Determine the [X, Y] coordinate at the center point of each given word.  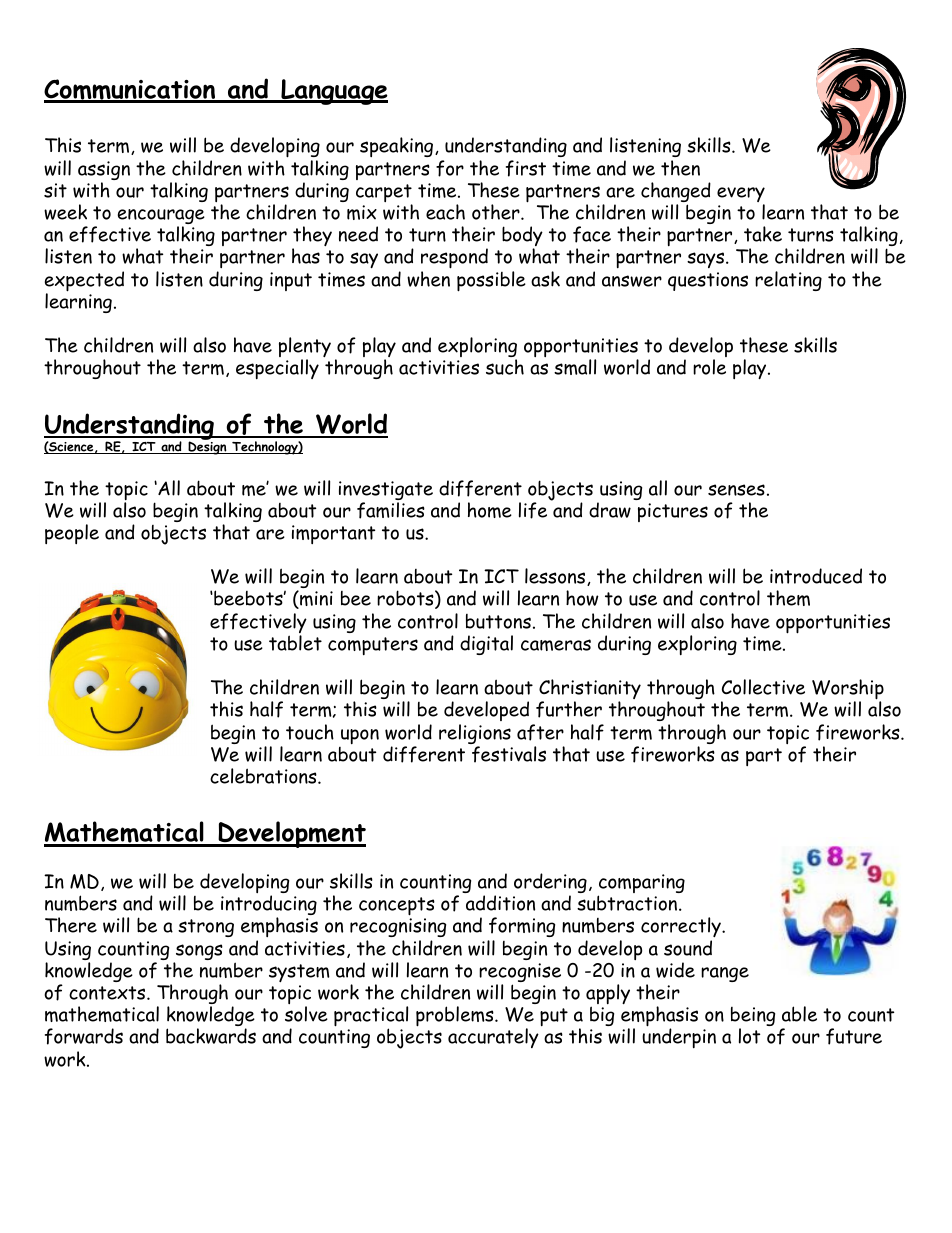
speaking [396, 147]
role [709, 367]
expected [84, 282]
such [505, 367]
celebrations [264, 776]
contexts [108, 993]
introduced [816, 576]
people [72, 534]
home [490, 510]
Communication [131, 90]
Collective [763, 687]
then [680, 168]
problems [455, 1016]
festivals [509, 754]
